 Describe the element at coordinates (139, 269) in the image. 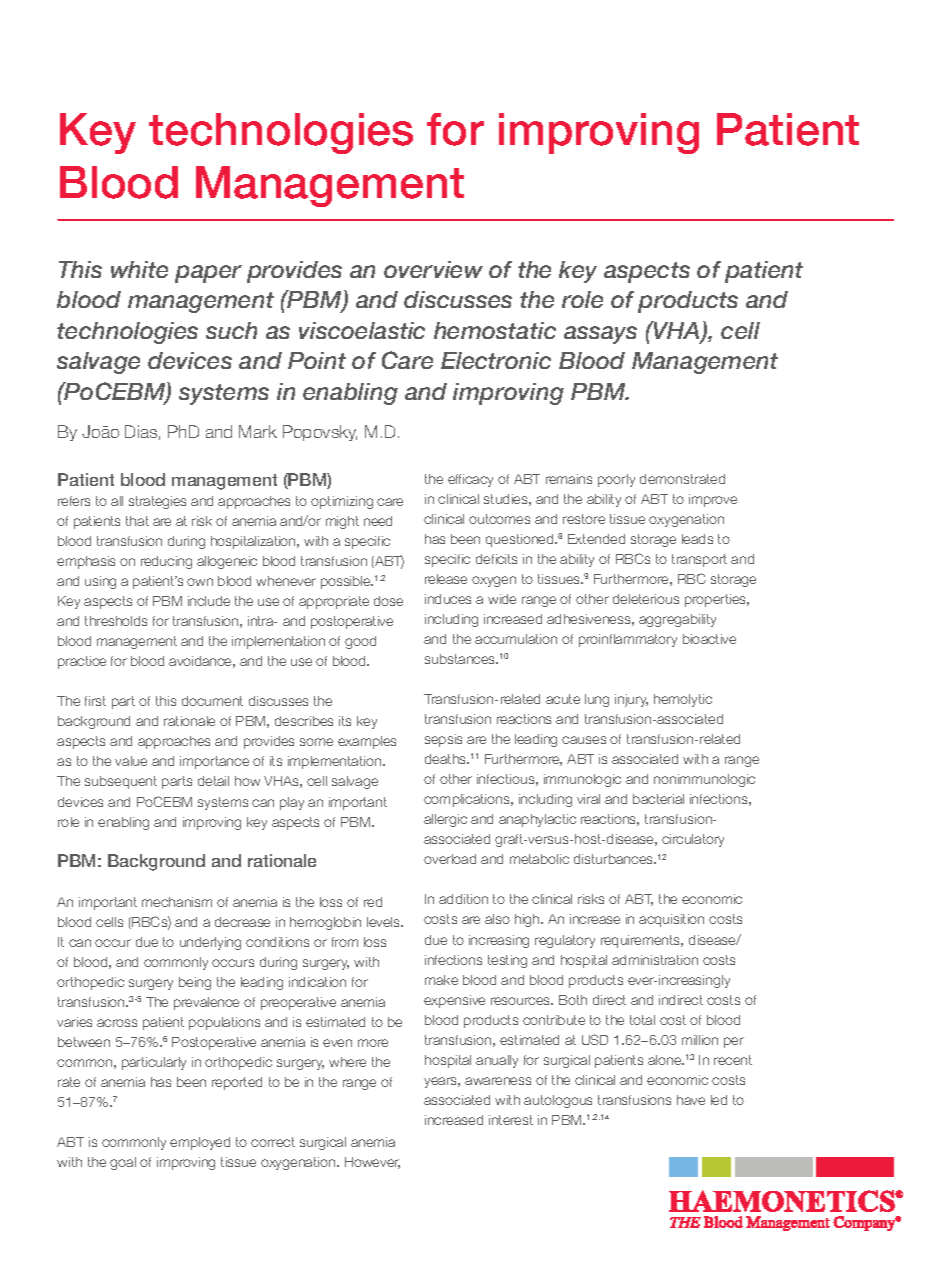

I see `white` at that location.
